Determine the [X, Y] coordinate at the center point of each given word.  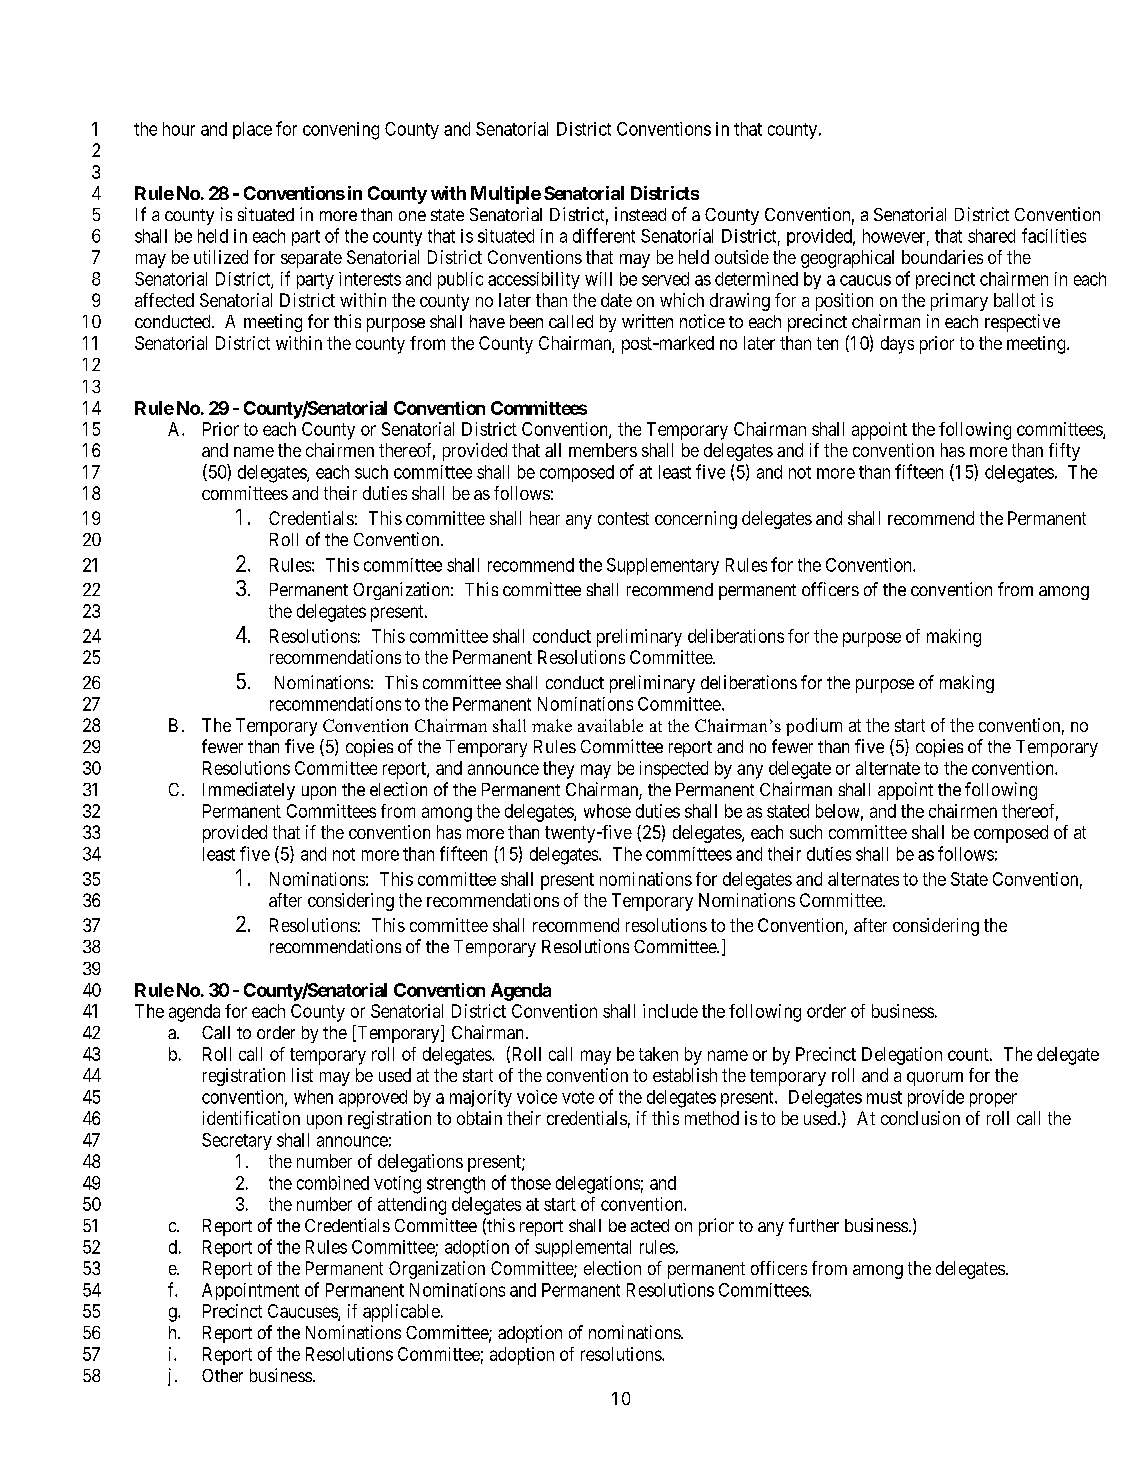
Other [222, 1375]
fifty [1064, 452]
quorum [935, 1079]
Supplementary [663, 566]
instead [640, 214]
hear [545, 518]
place [252, 130]
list [302, 1075]
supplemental [583, 1248]
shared [991, 236]
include [670, 1011]
